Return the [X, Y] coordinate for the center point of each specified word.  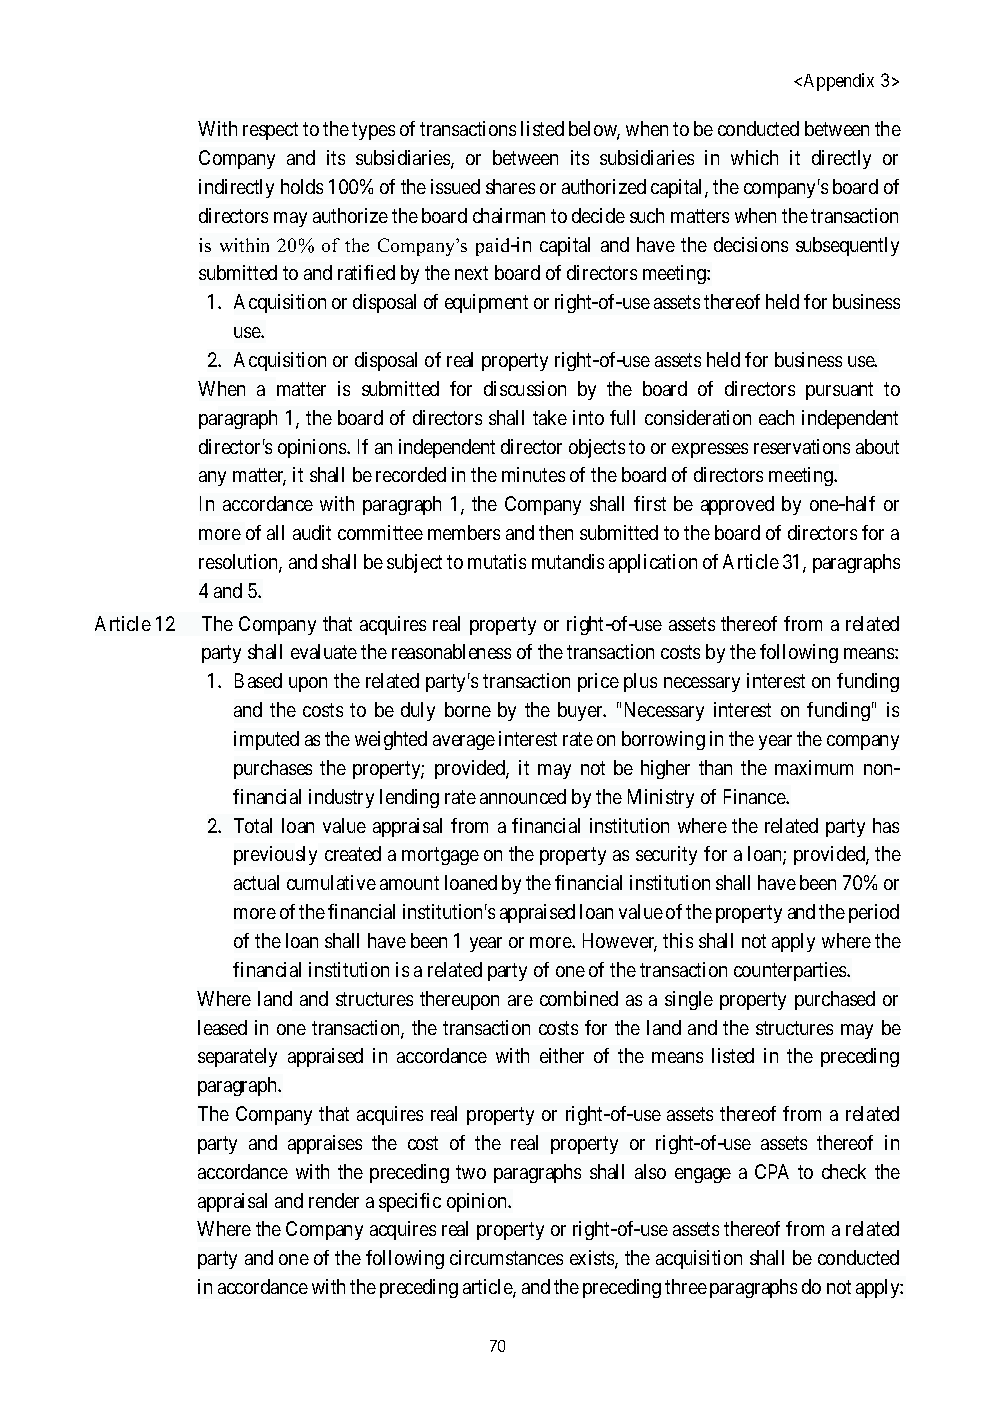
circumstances [506, 1257]
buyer [582, 711]
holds [302, 186]
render [334, 1200]
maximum [814, 767]
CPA [772, 1171]
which [754, 157]
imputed [266, 740]
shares [510, 186]
